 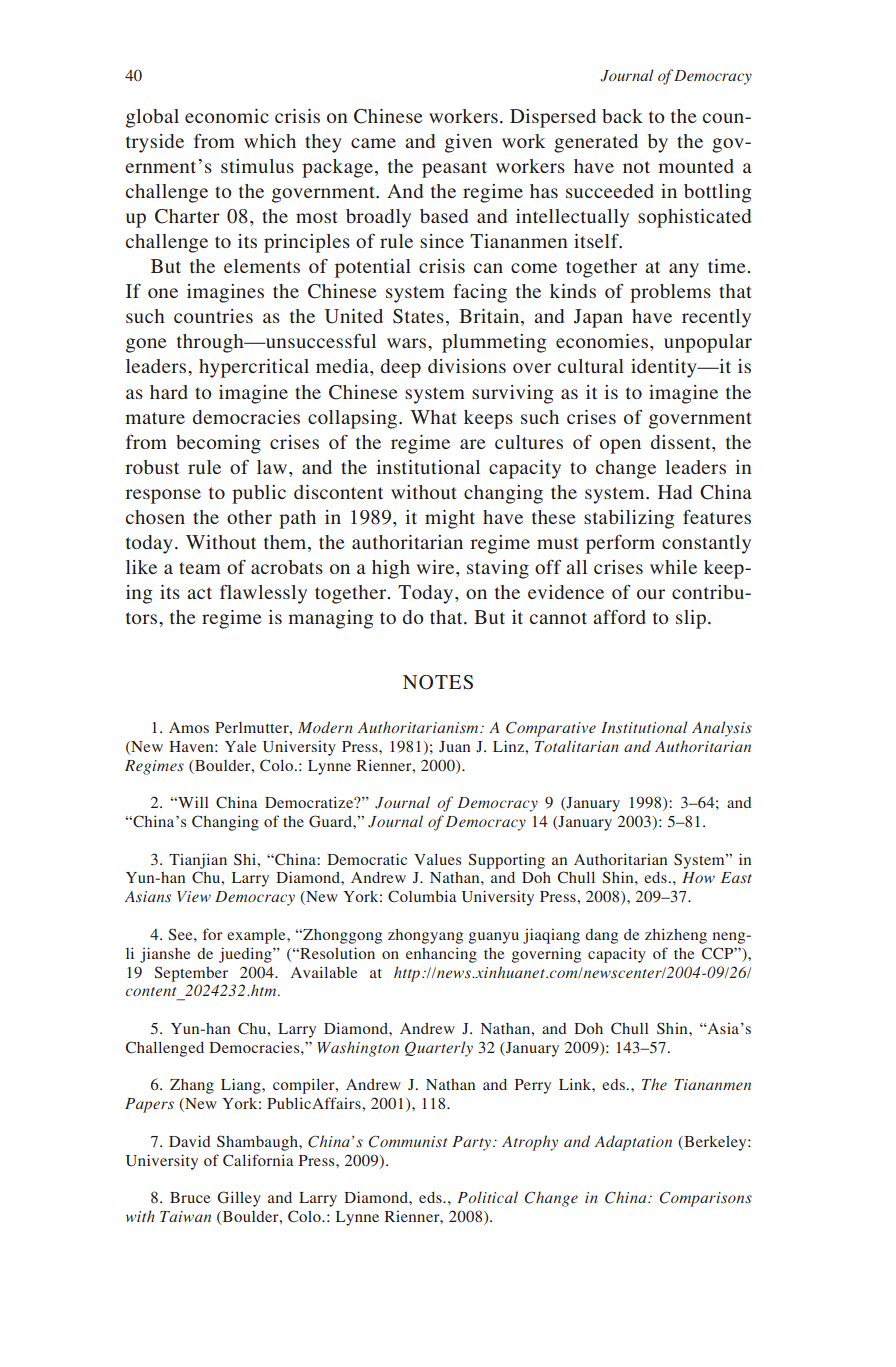 What do you see at coordinates (218, 444) in the page?
I see `becoming` at bounding box center [218, 444].
